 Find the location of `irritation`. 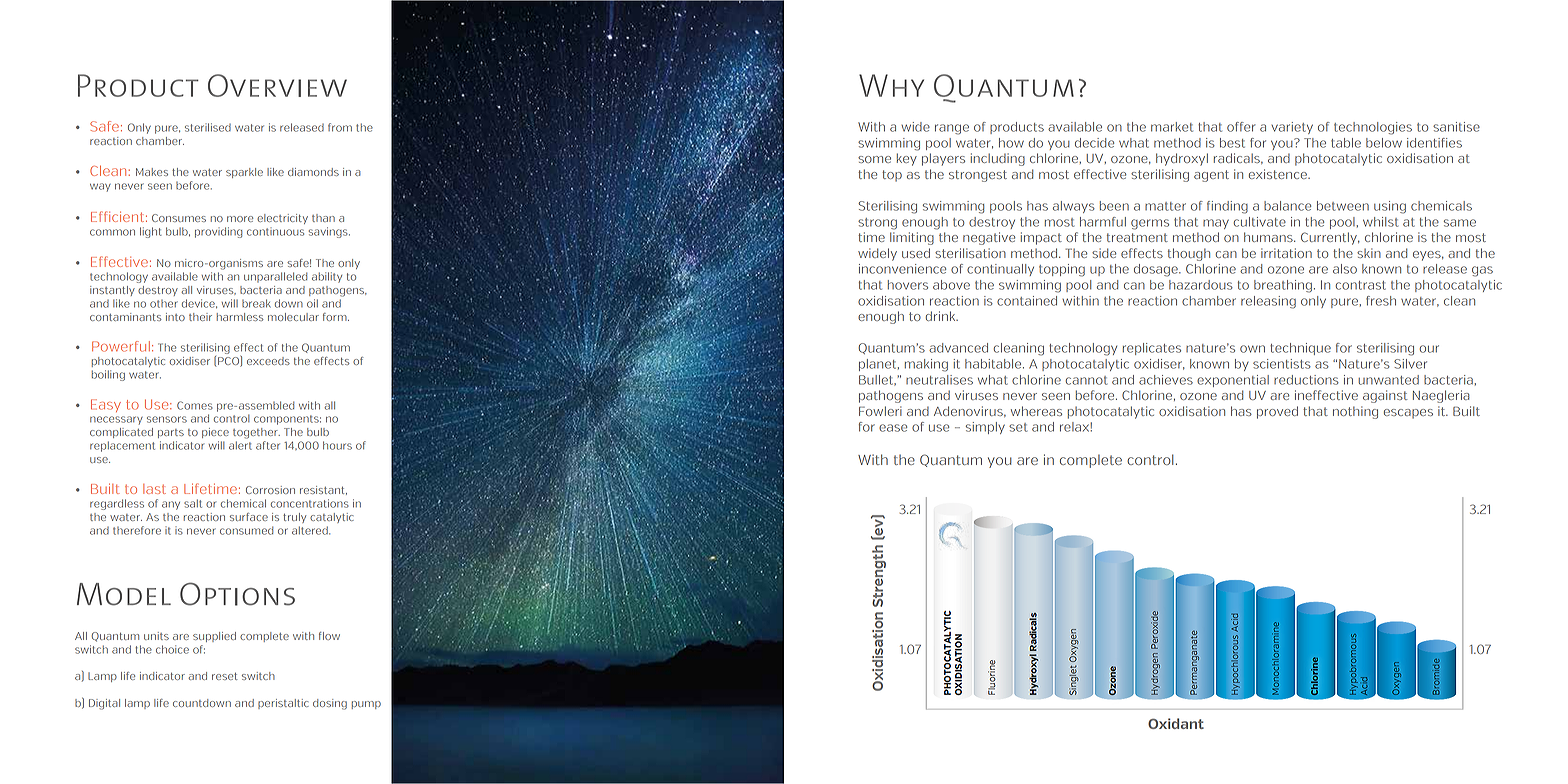

irritation is located at coordinates (1286, 253).
